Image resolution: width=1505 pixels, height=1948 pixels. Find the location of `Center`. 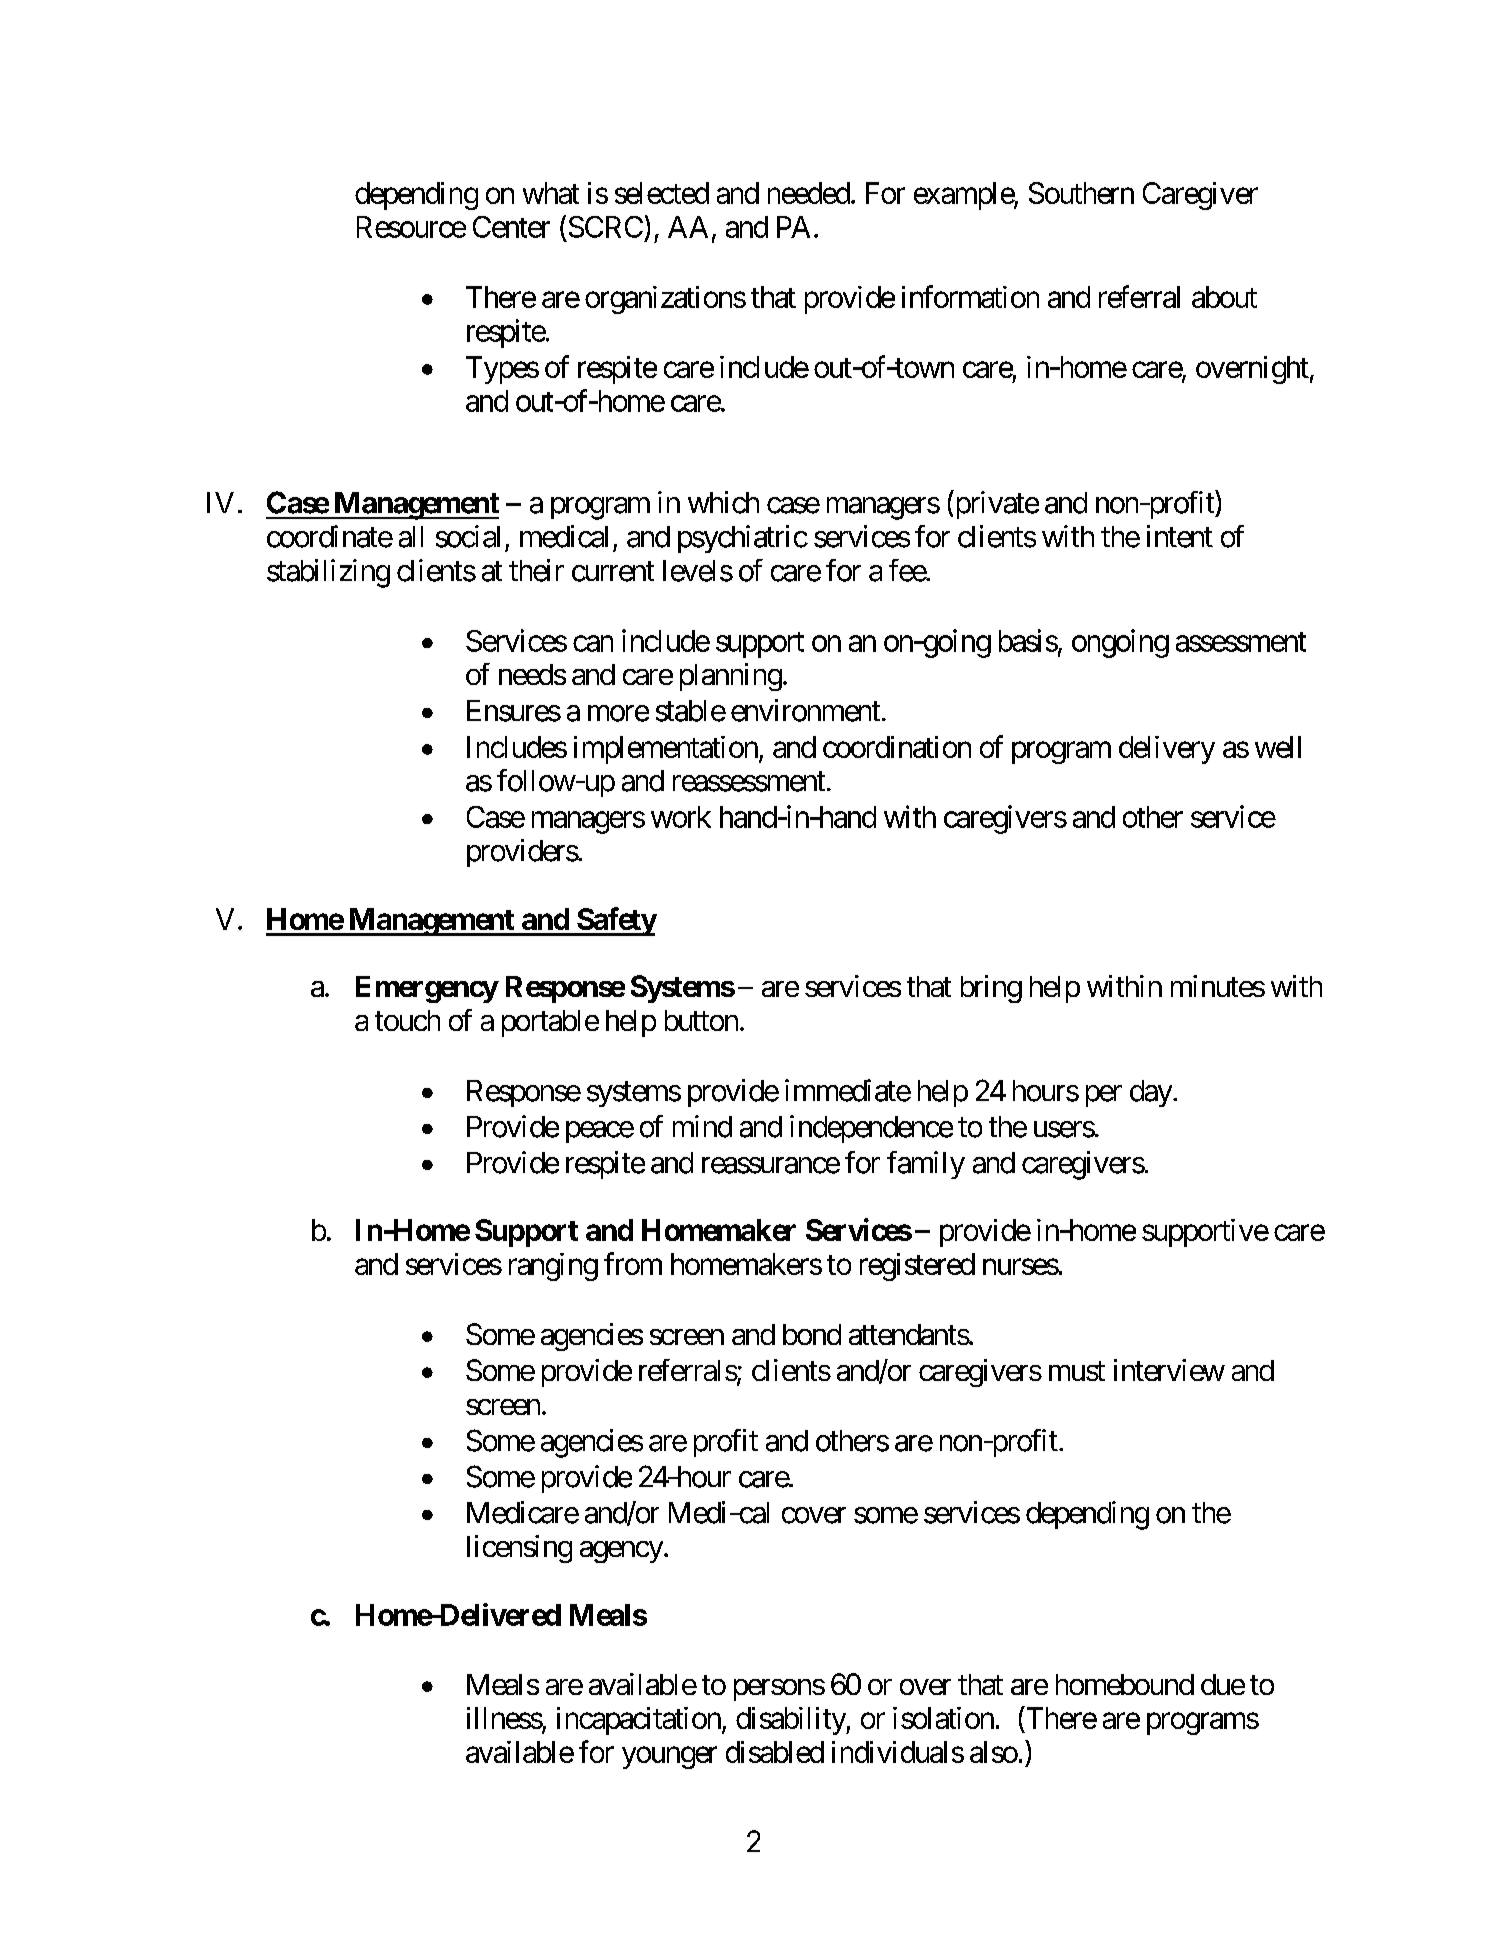

Center is located at coordinates (511, 227).
